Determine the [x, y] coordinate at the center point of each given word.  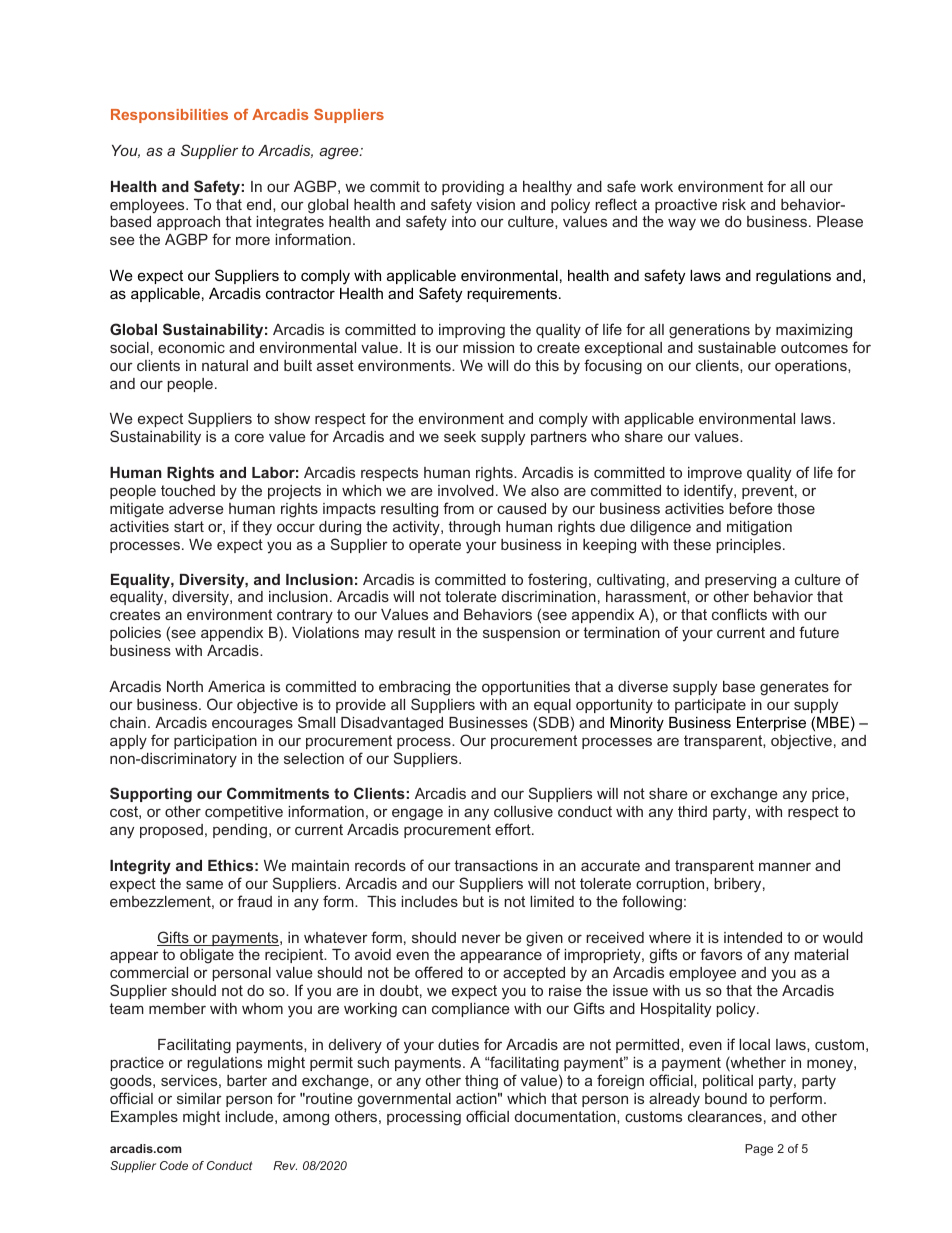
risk [734, 204]
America [236, 686]
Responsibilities [169, 116]
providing [473, 188]
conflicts [739, 614]
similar [199, 1098]
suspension [521, 634]
